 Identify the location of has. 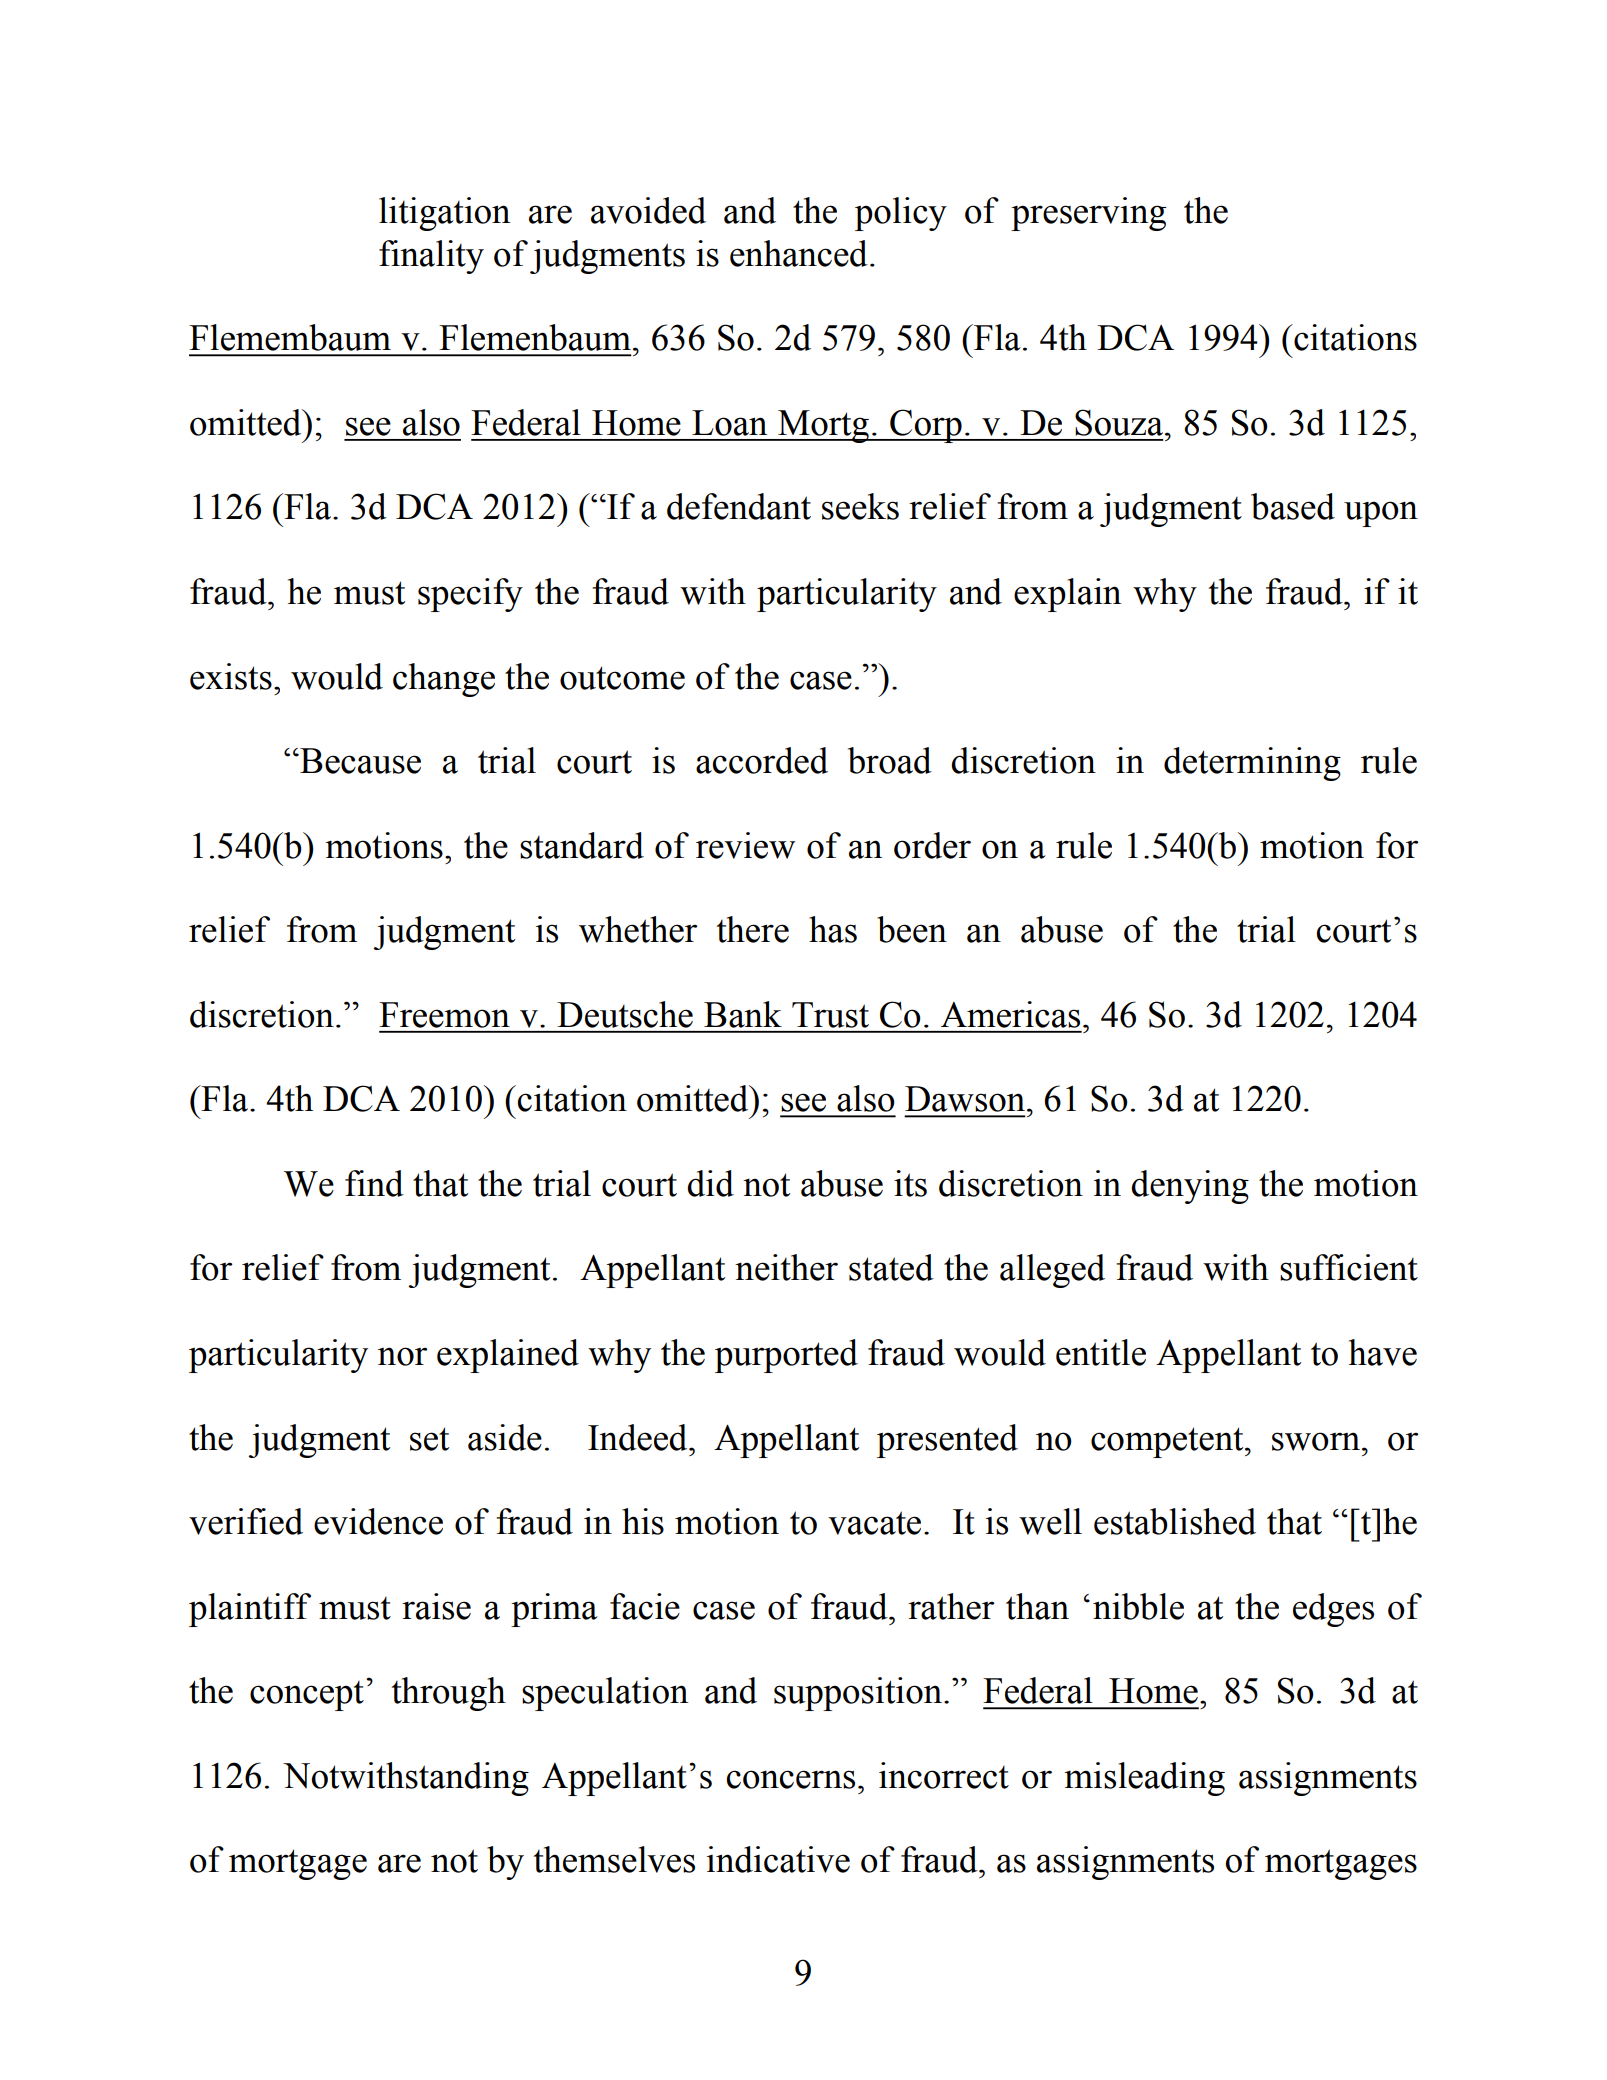
(833, 929).
